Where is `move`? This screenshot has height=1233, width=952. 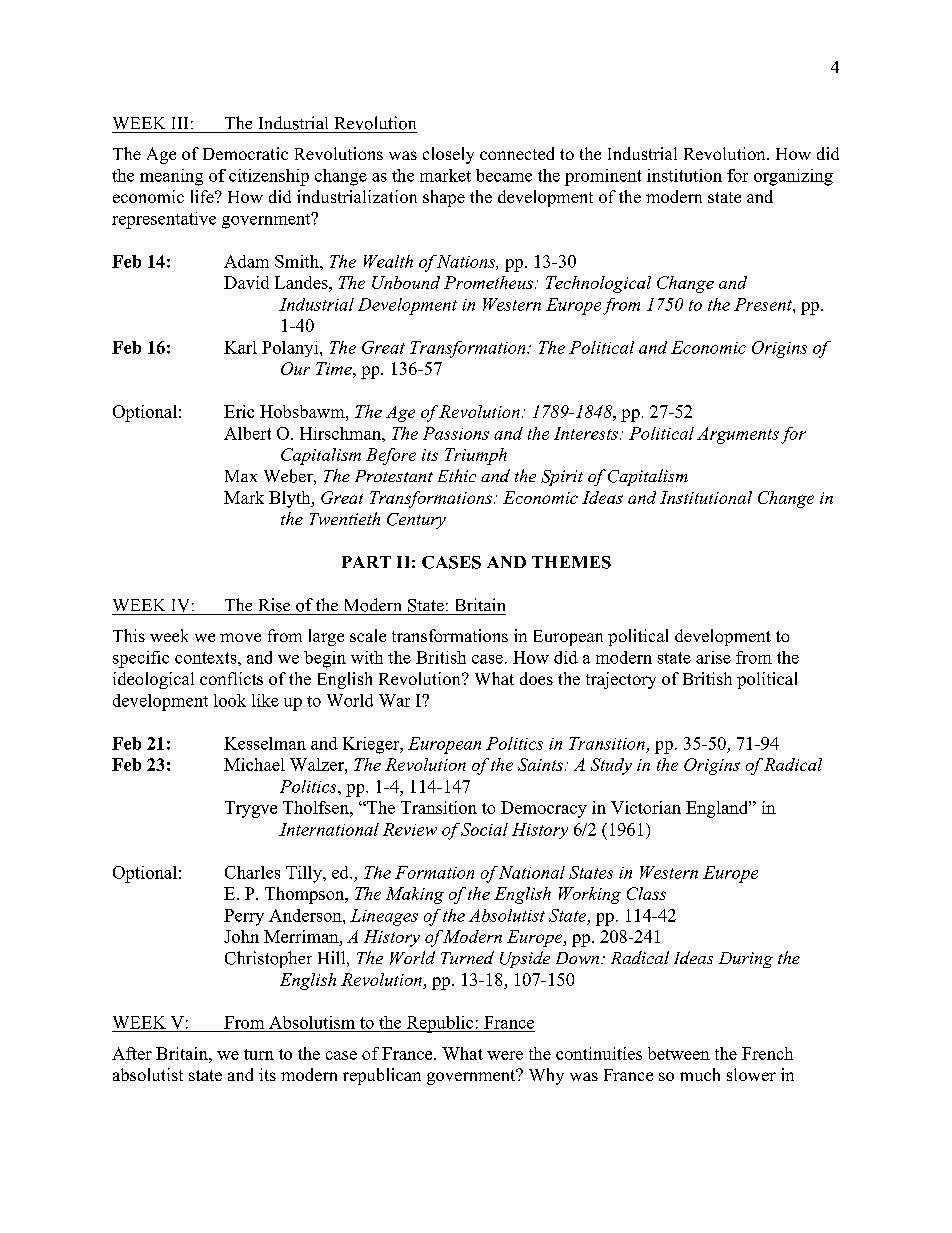 move is located at coordinates (240, 637).
